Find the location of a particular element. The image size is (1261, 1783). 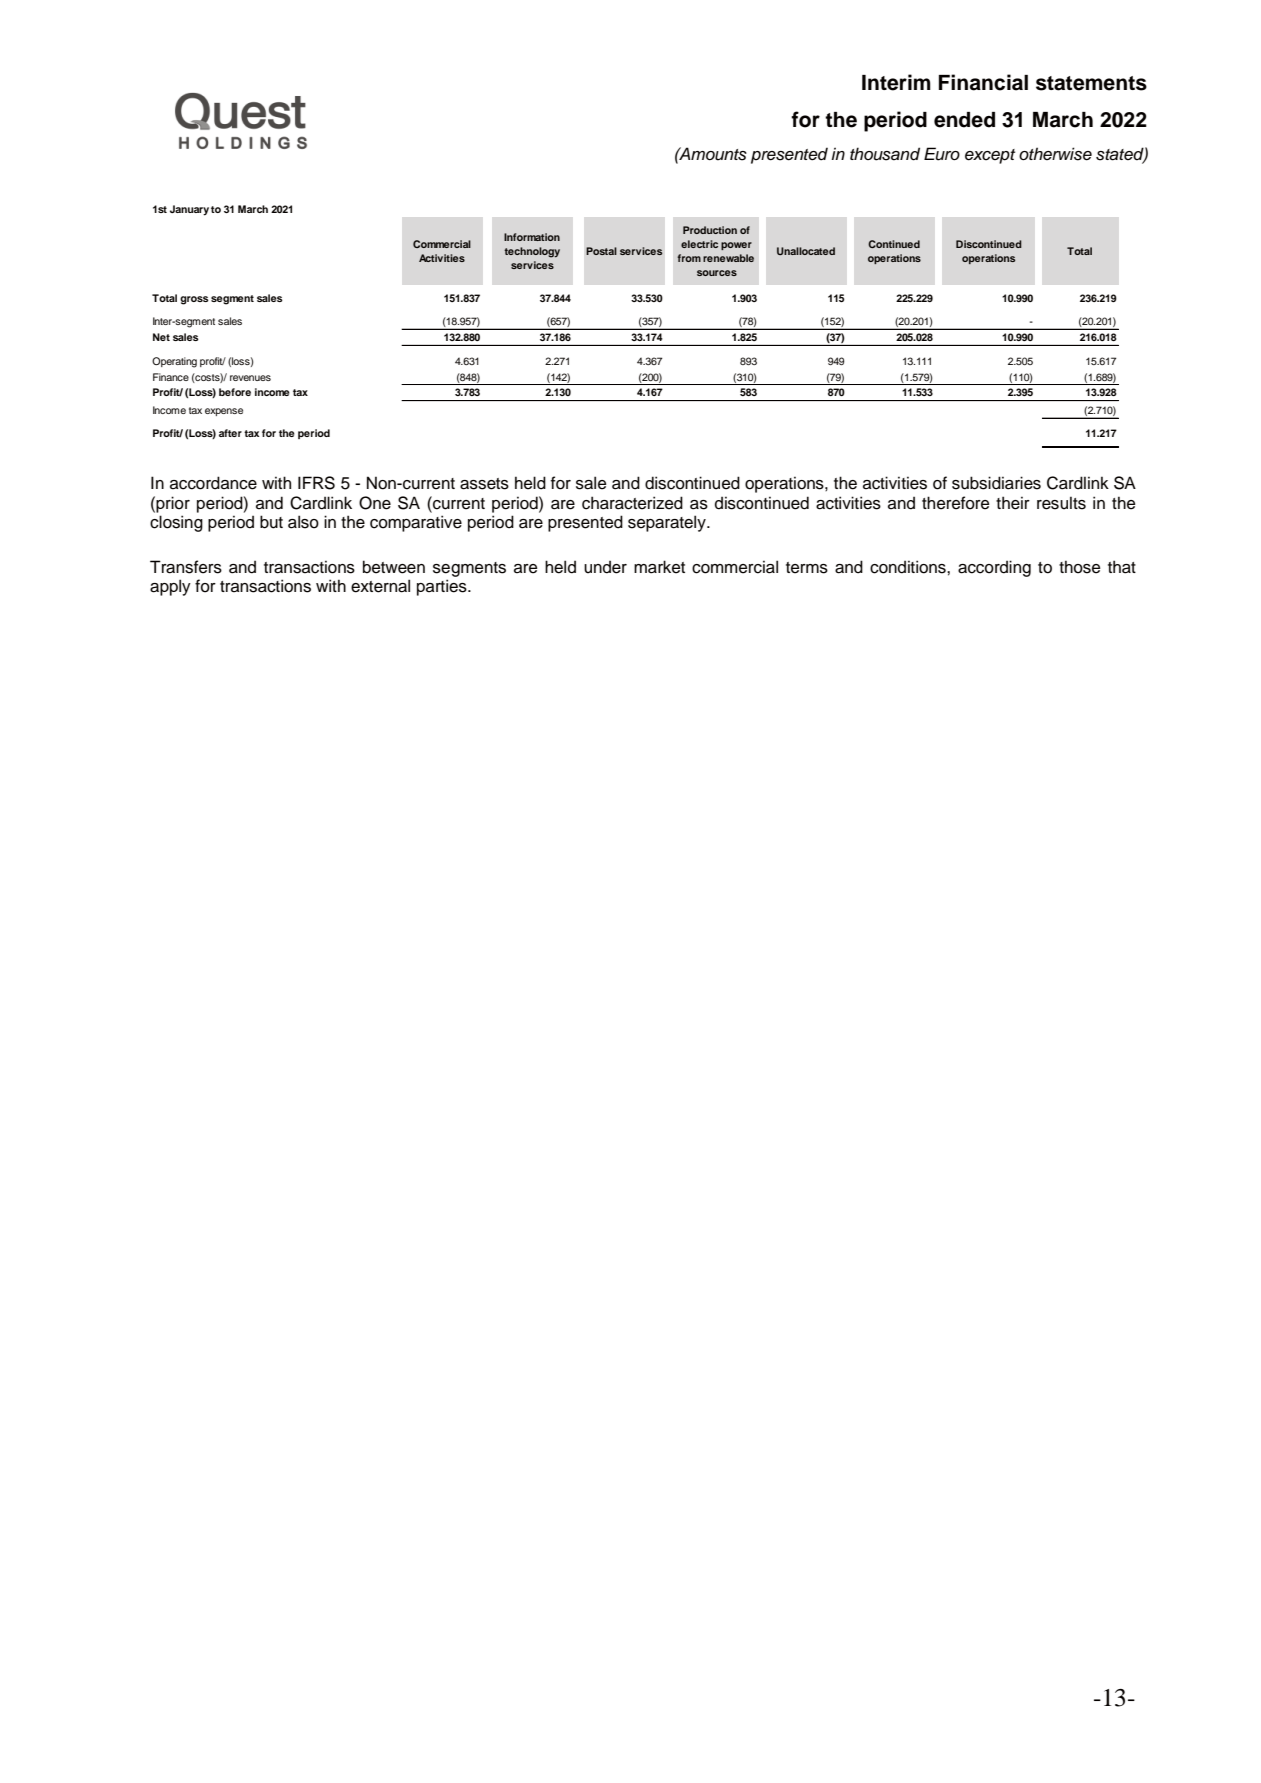

assets is located at coordinates (484, 484).
